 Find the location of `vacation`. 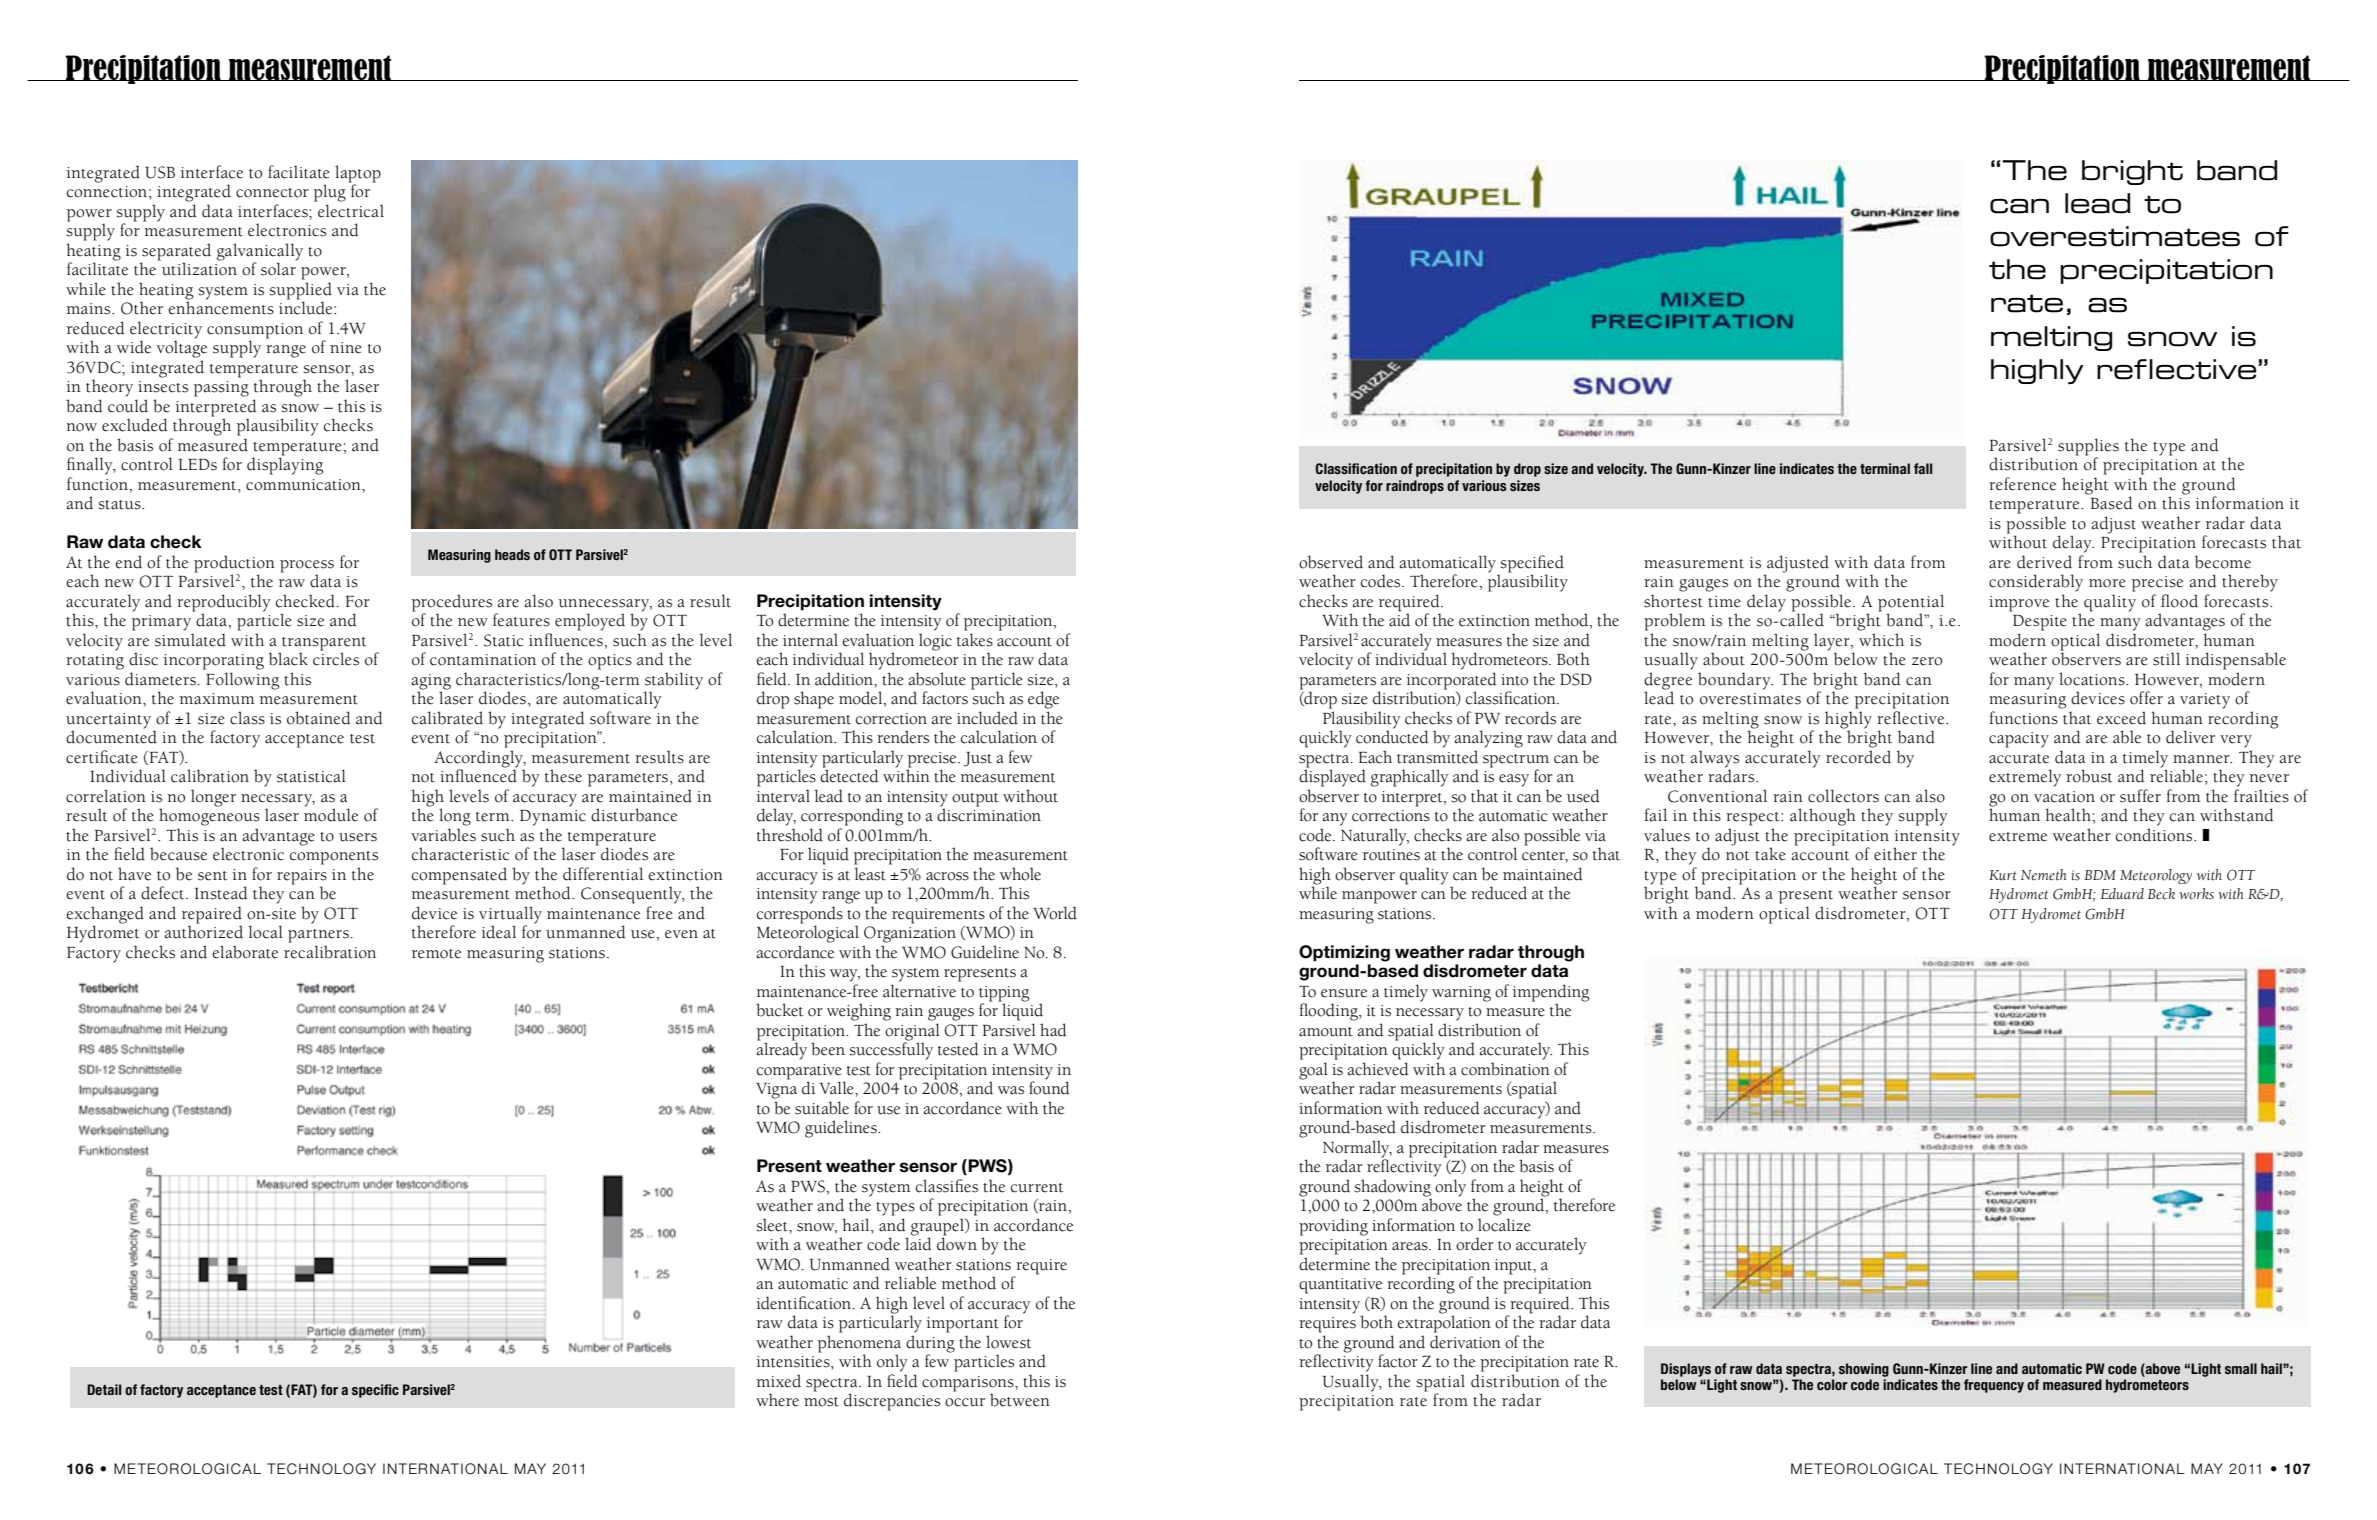

vacation is located at coordinates (2064, 797).
